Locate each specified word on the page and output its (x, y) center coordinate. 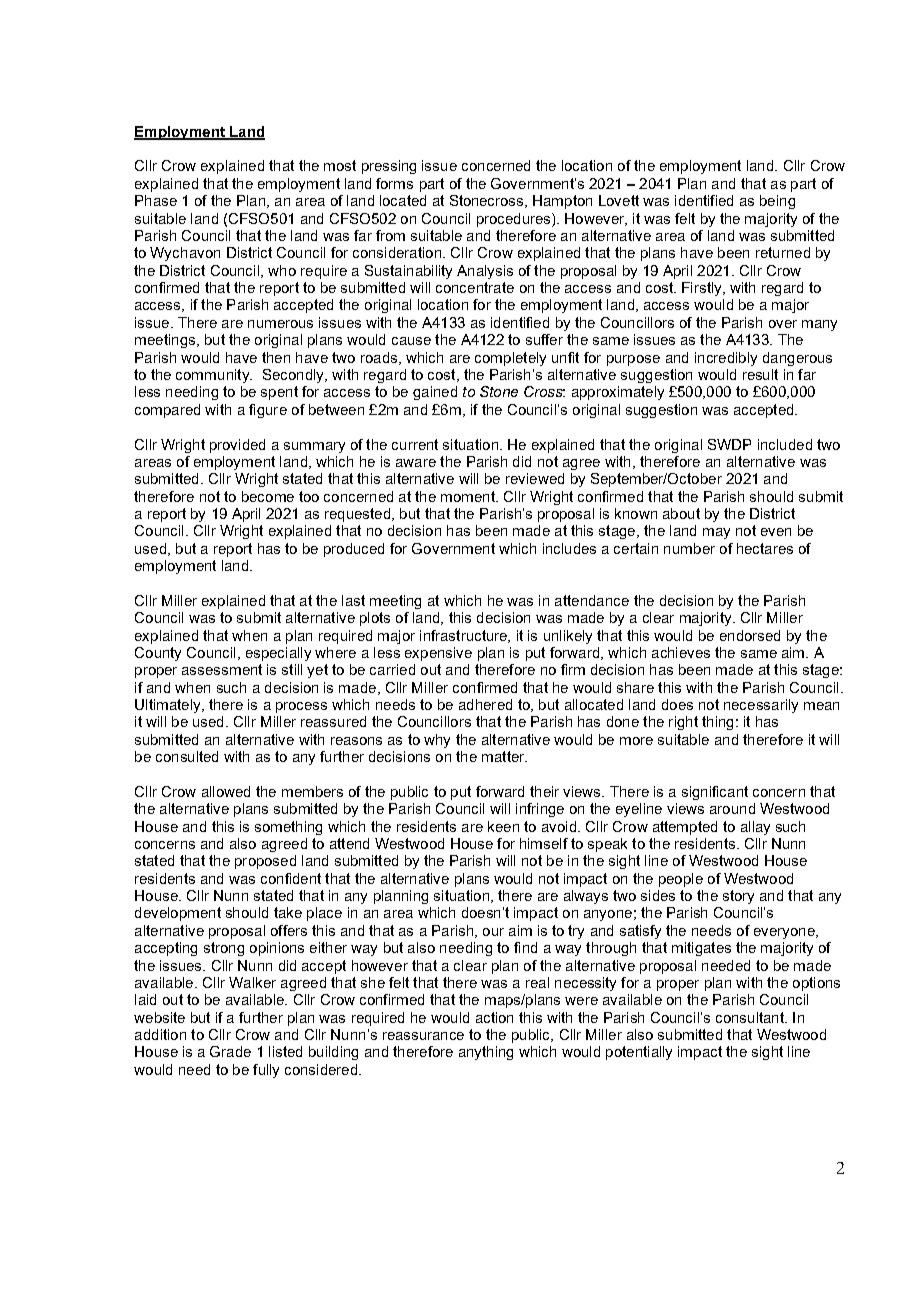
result (760, 374)
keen (503, 826)
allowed (226, 791)
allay (755, 828)
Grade (230, 1051)
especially (278, 654)
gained (435, 393)
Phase (156, 200)
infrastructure (464, 636)
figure (268, 411)
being (777, 202)
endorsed (750, 635)
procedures (515, 220)
